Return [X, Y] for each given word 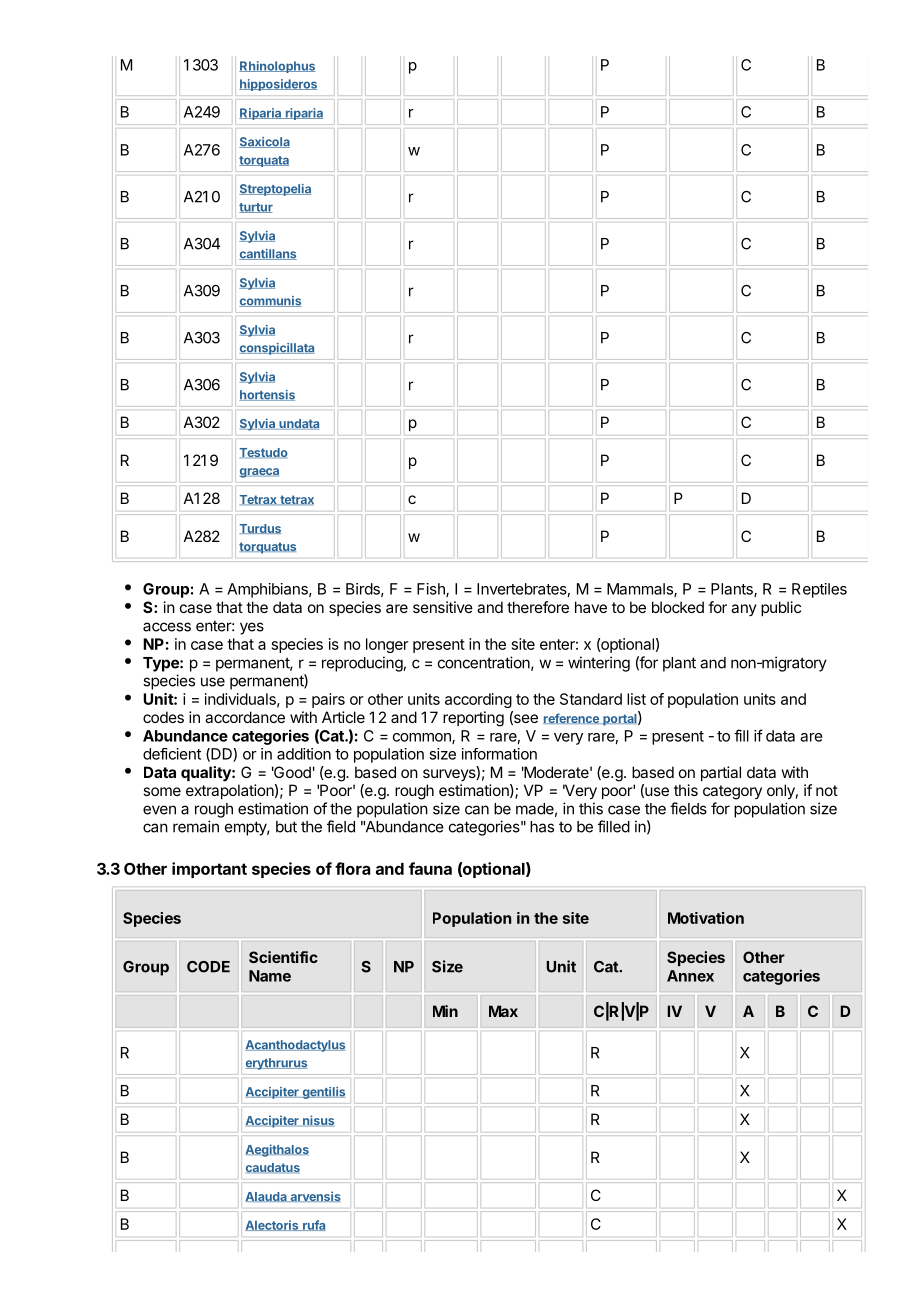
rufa [313, 1225]
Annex [690, 976]
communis [270, 301]
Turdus [260, 529]
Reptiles [819, 590]
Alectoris [273, 1225]
